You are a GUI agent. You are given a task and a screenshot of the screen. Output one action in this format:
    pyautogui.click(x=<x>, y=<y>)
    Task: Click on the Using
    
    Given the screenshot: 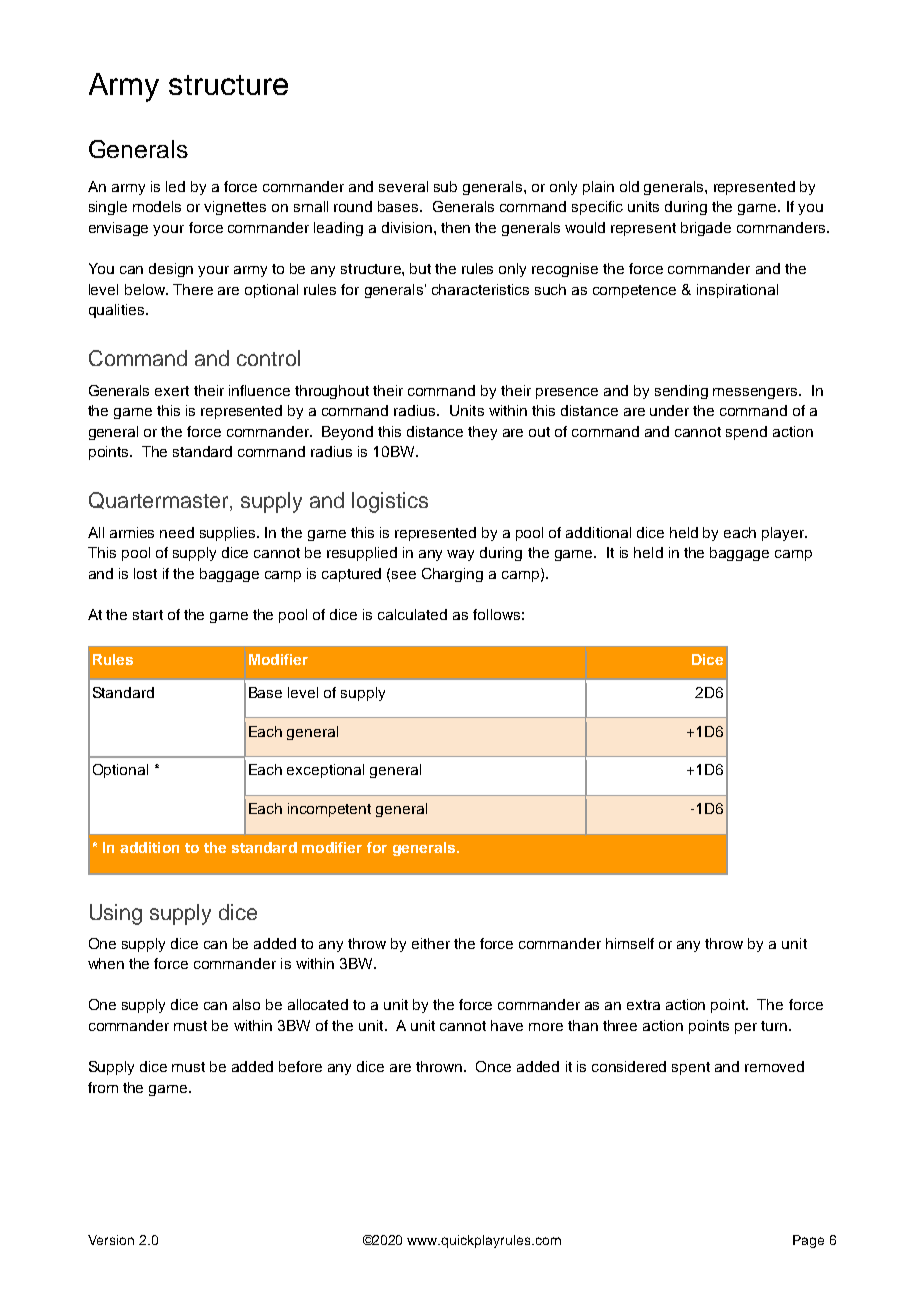 What is the action you would take?
    pyautogui.click(x=116, y=914)
